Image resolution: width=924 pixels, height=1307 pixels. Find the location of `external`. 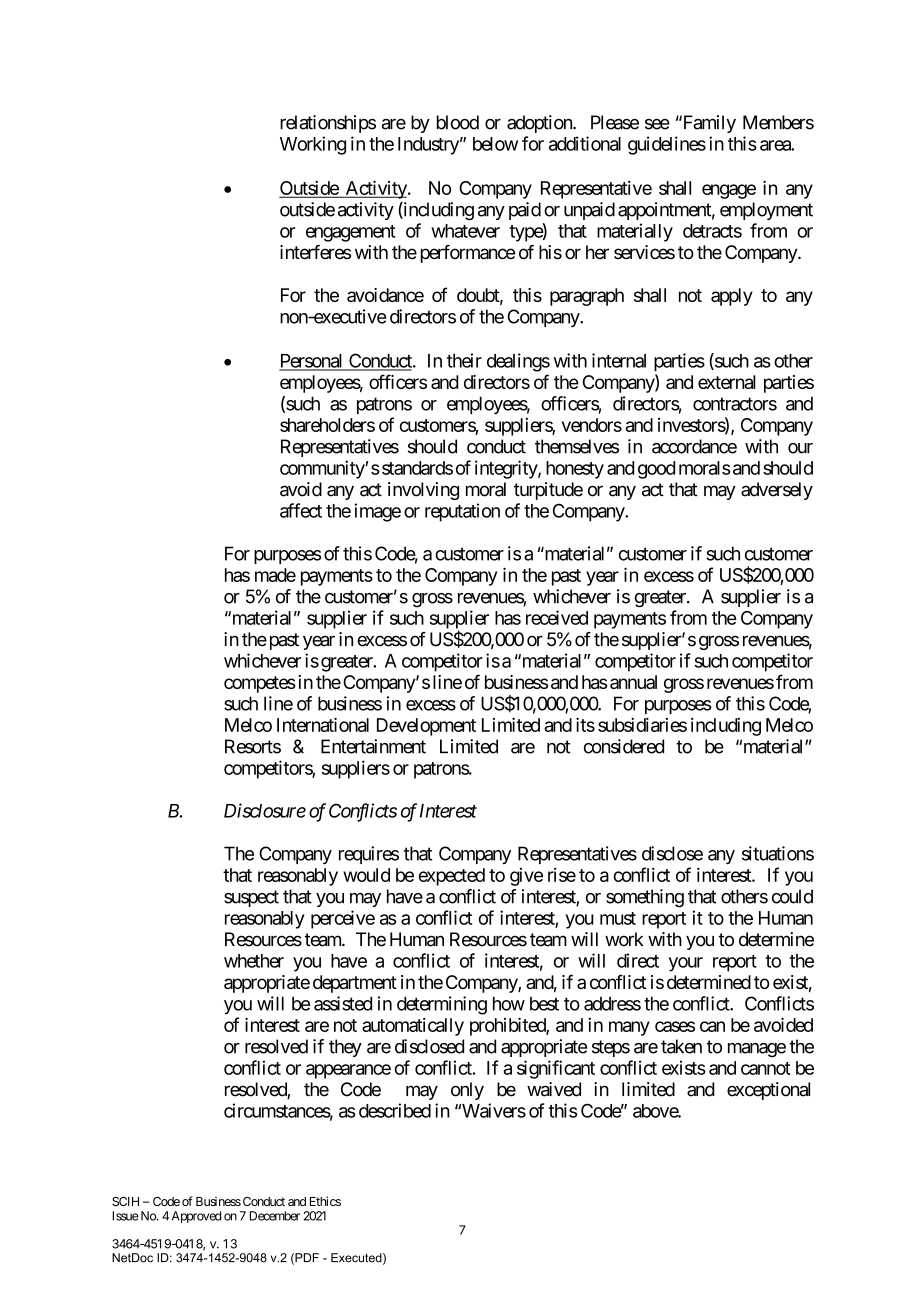

external is located at coordinates (727, 382).
